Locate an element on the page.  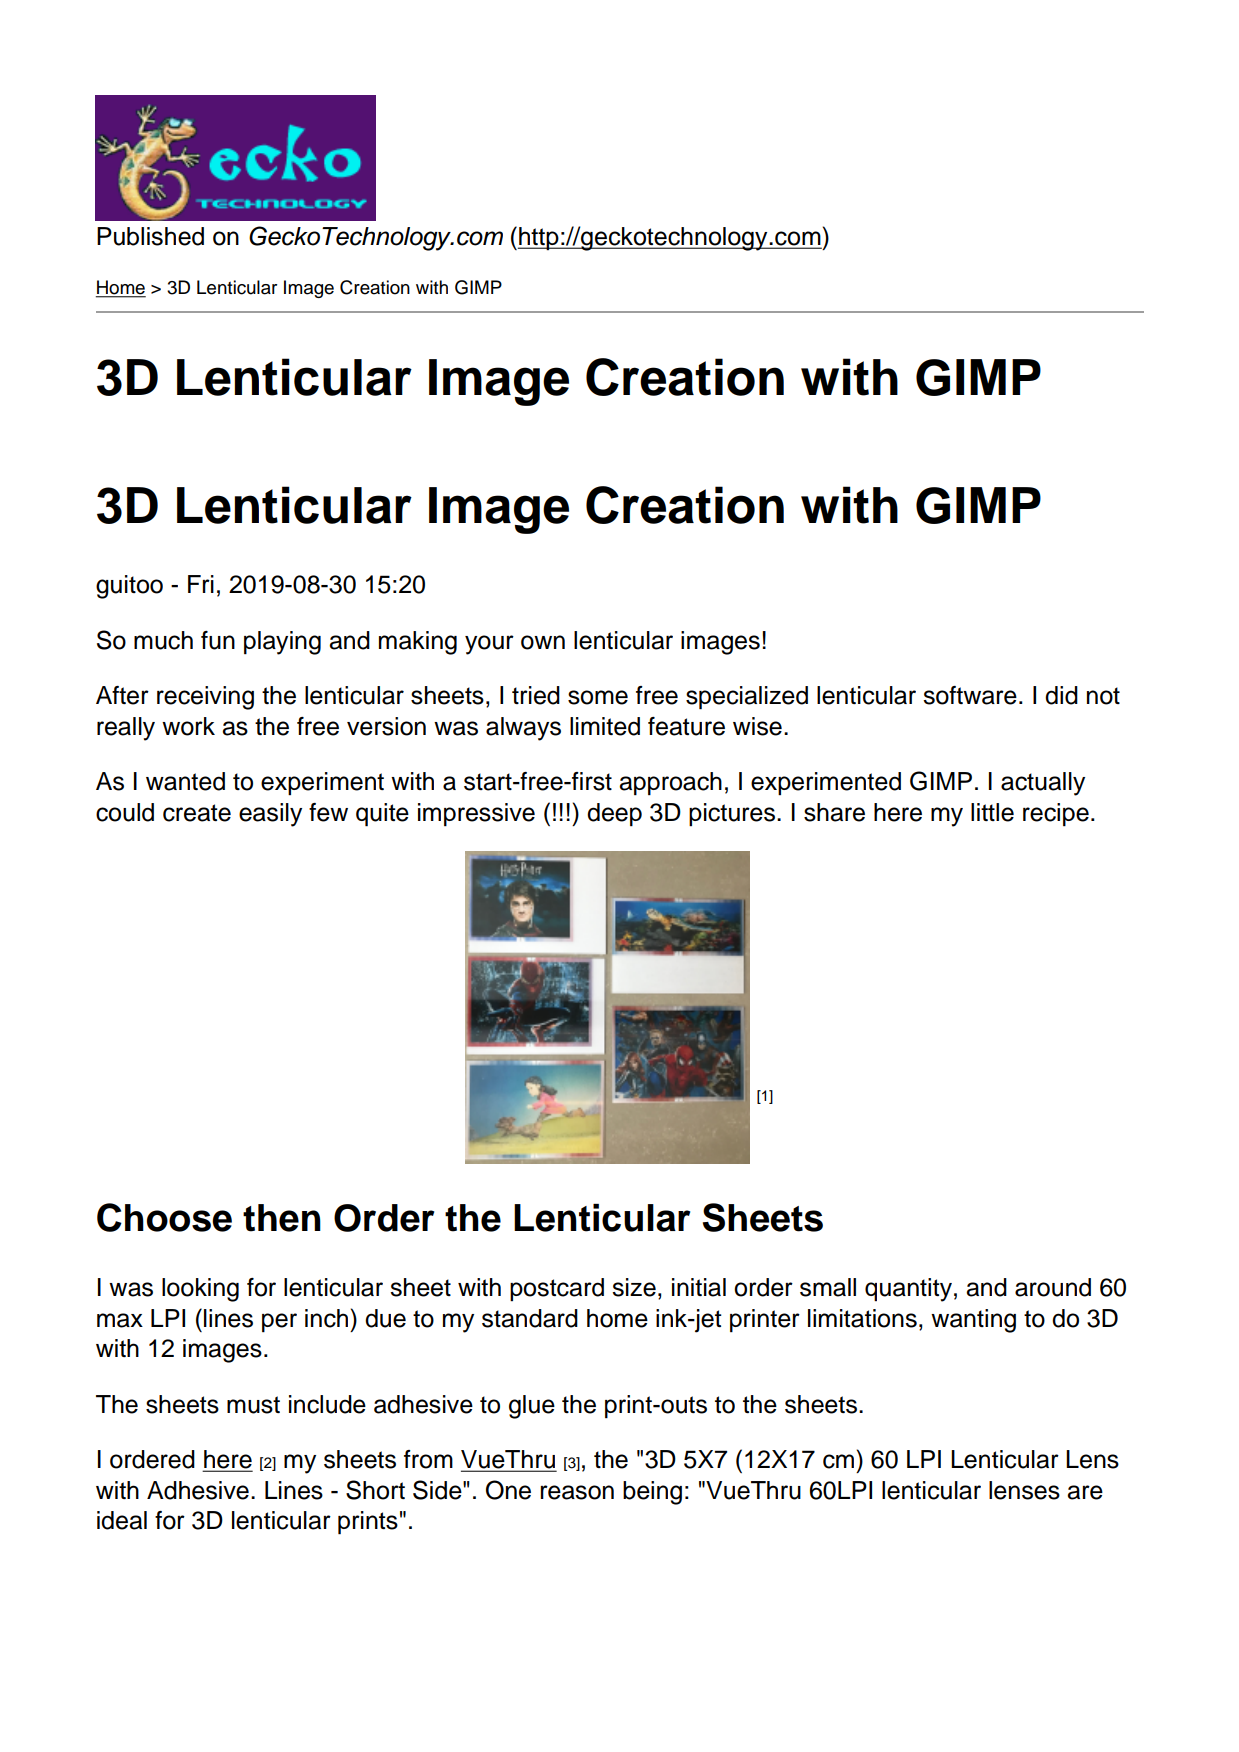
then is located at coordinates (282, 1218).
